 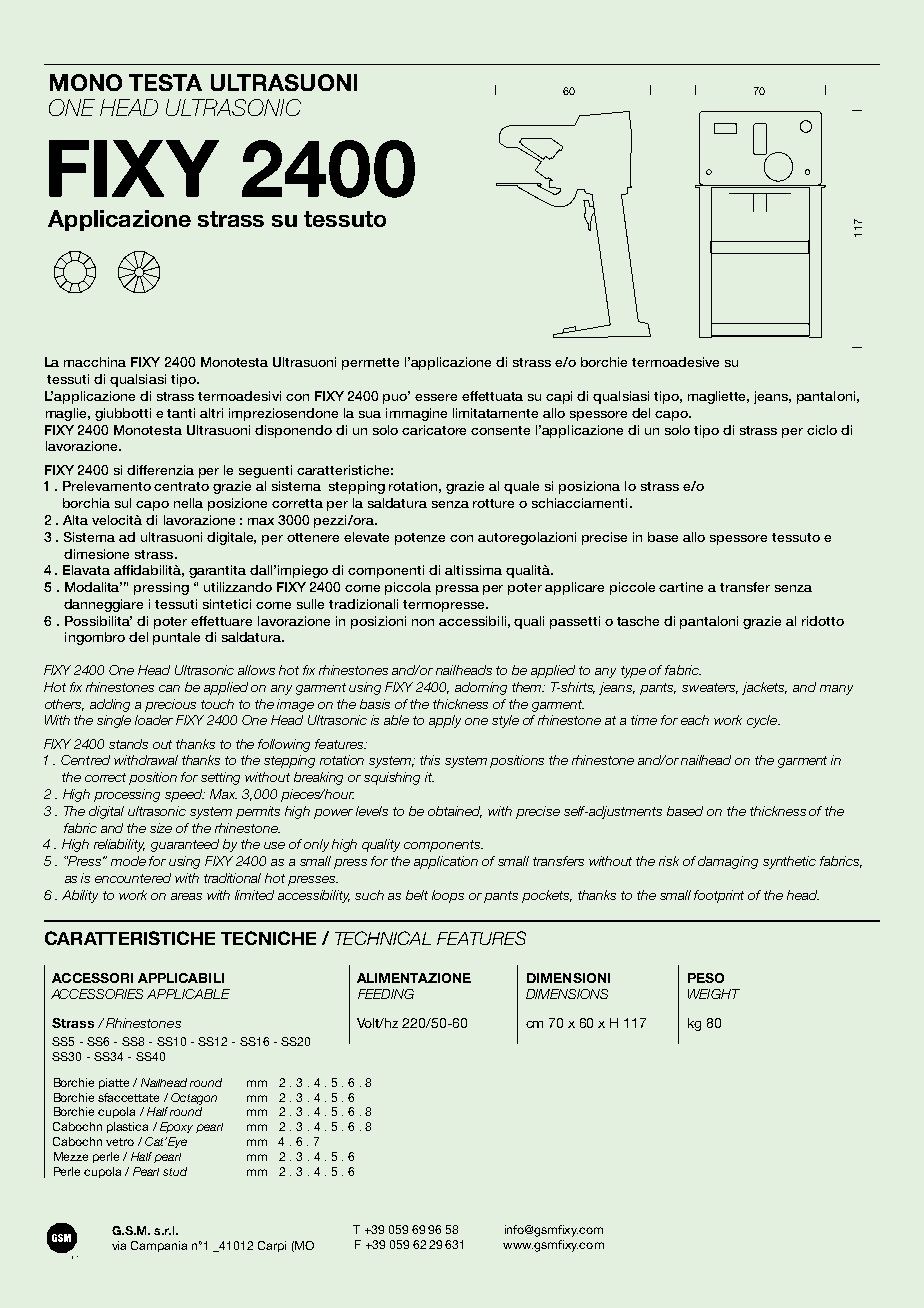 What do you see at coordinates (194, 1099) in the screenshot?
I see `Octagon` at bounding box center [194, 1099].
